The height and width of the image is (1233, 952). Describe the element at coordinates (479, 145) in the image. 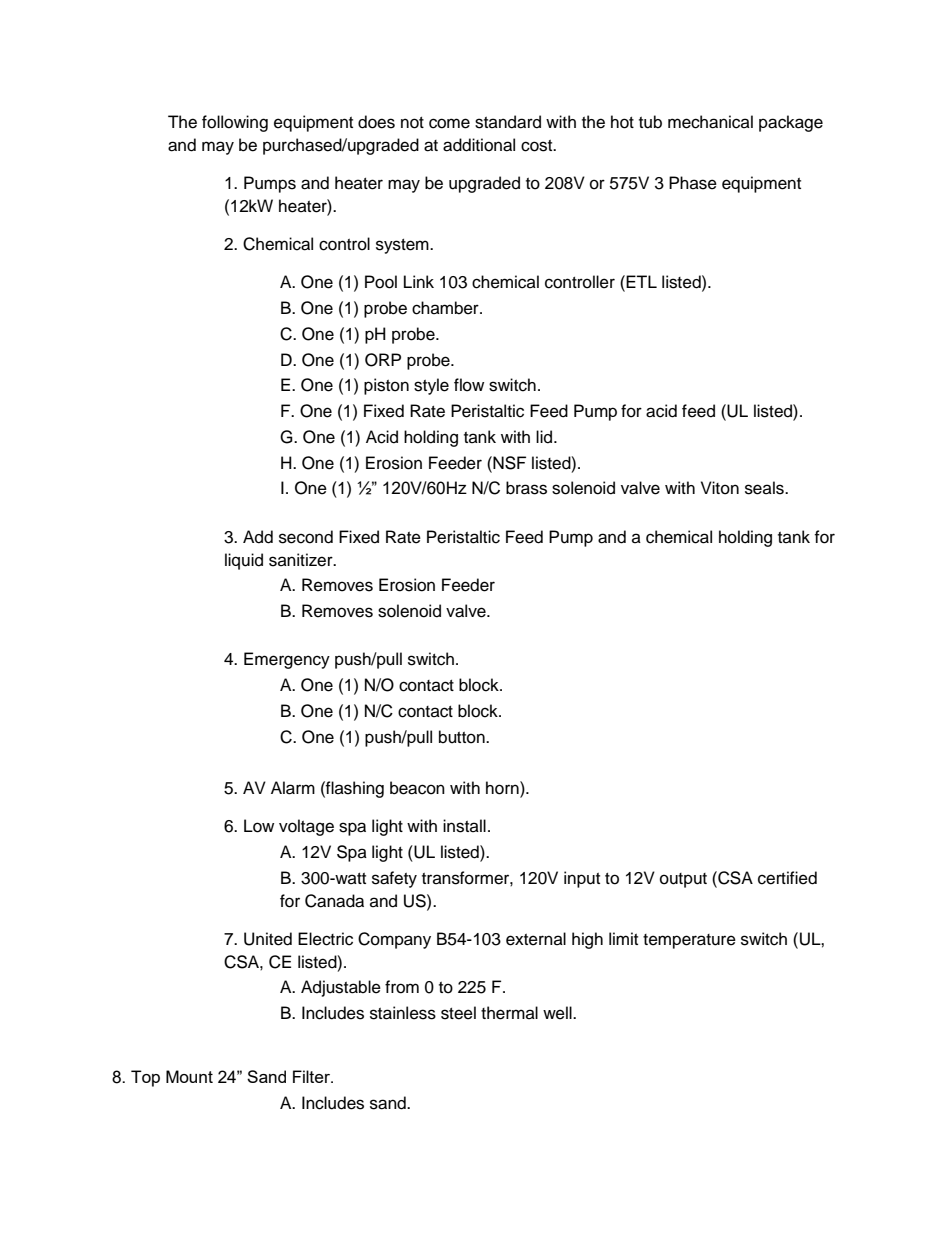

I see `additional` at that location.
